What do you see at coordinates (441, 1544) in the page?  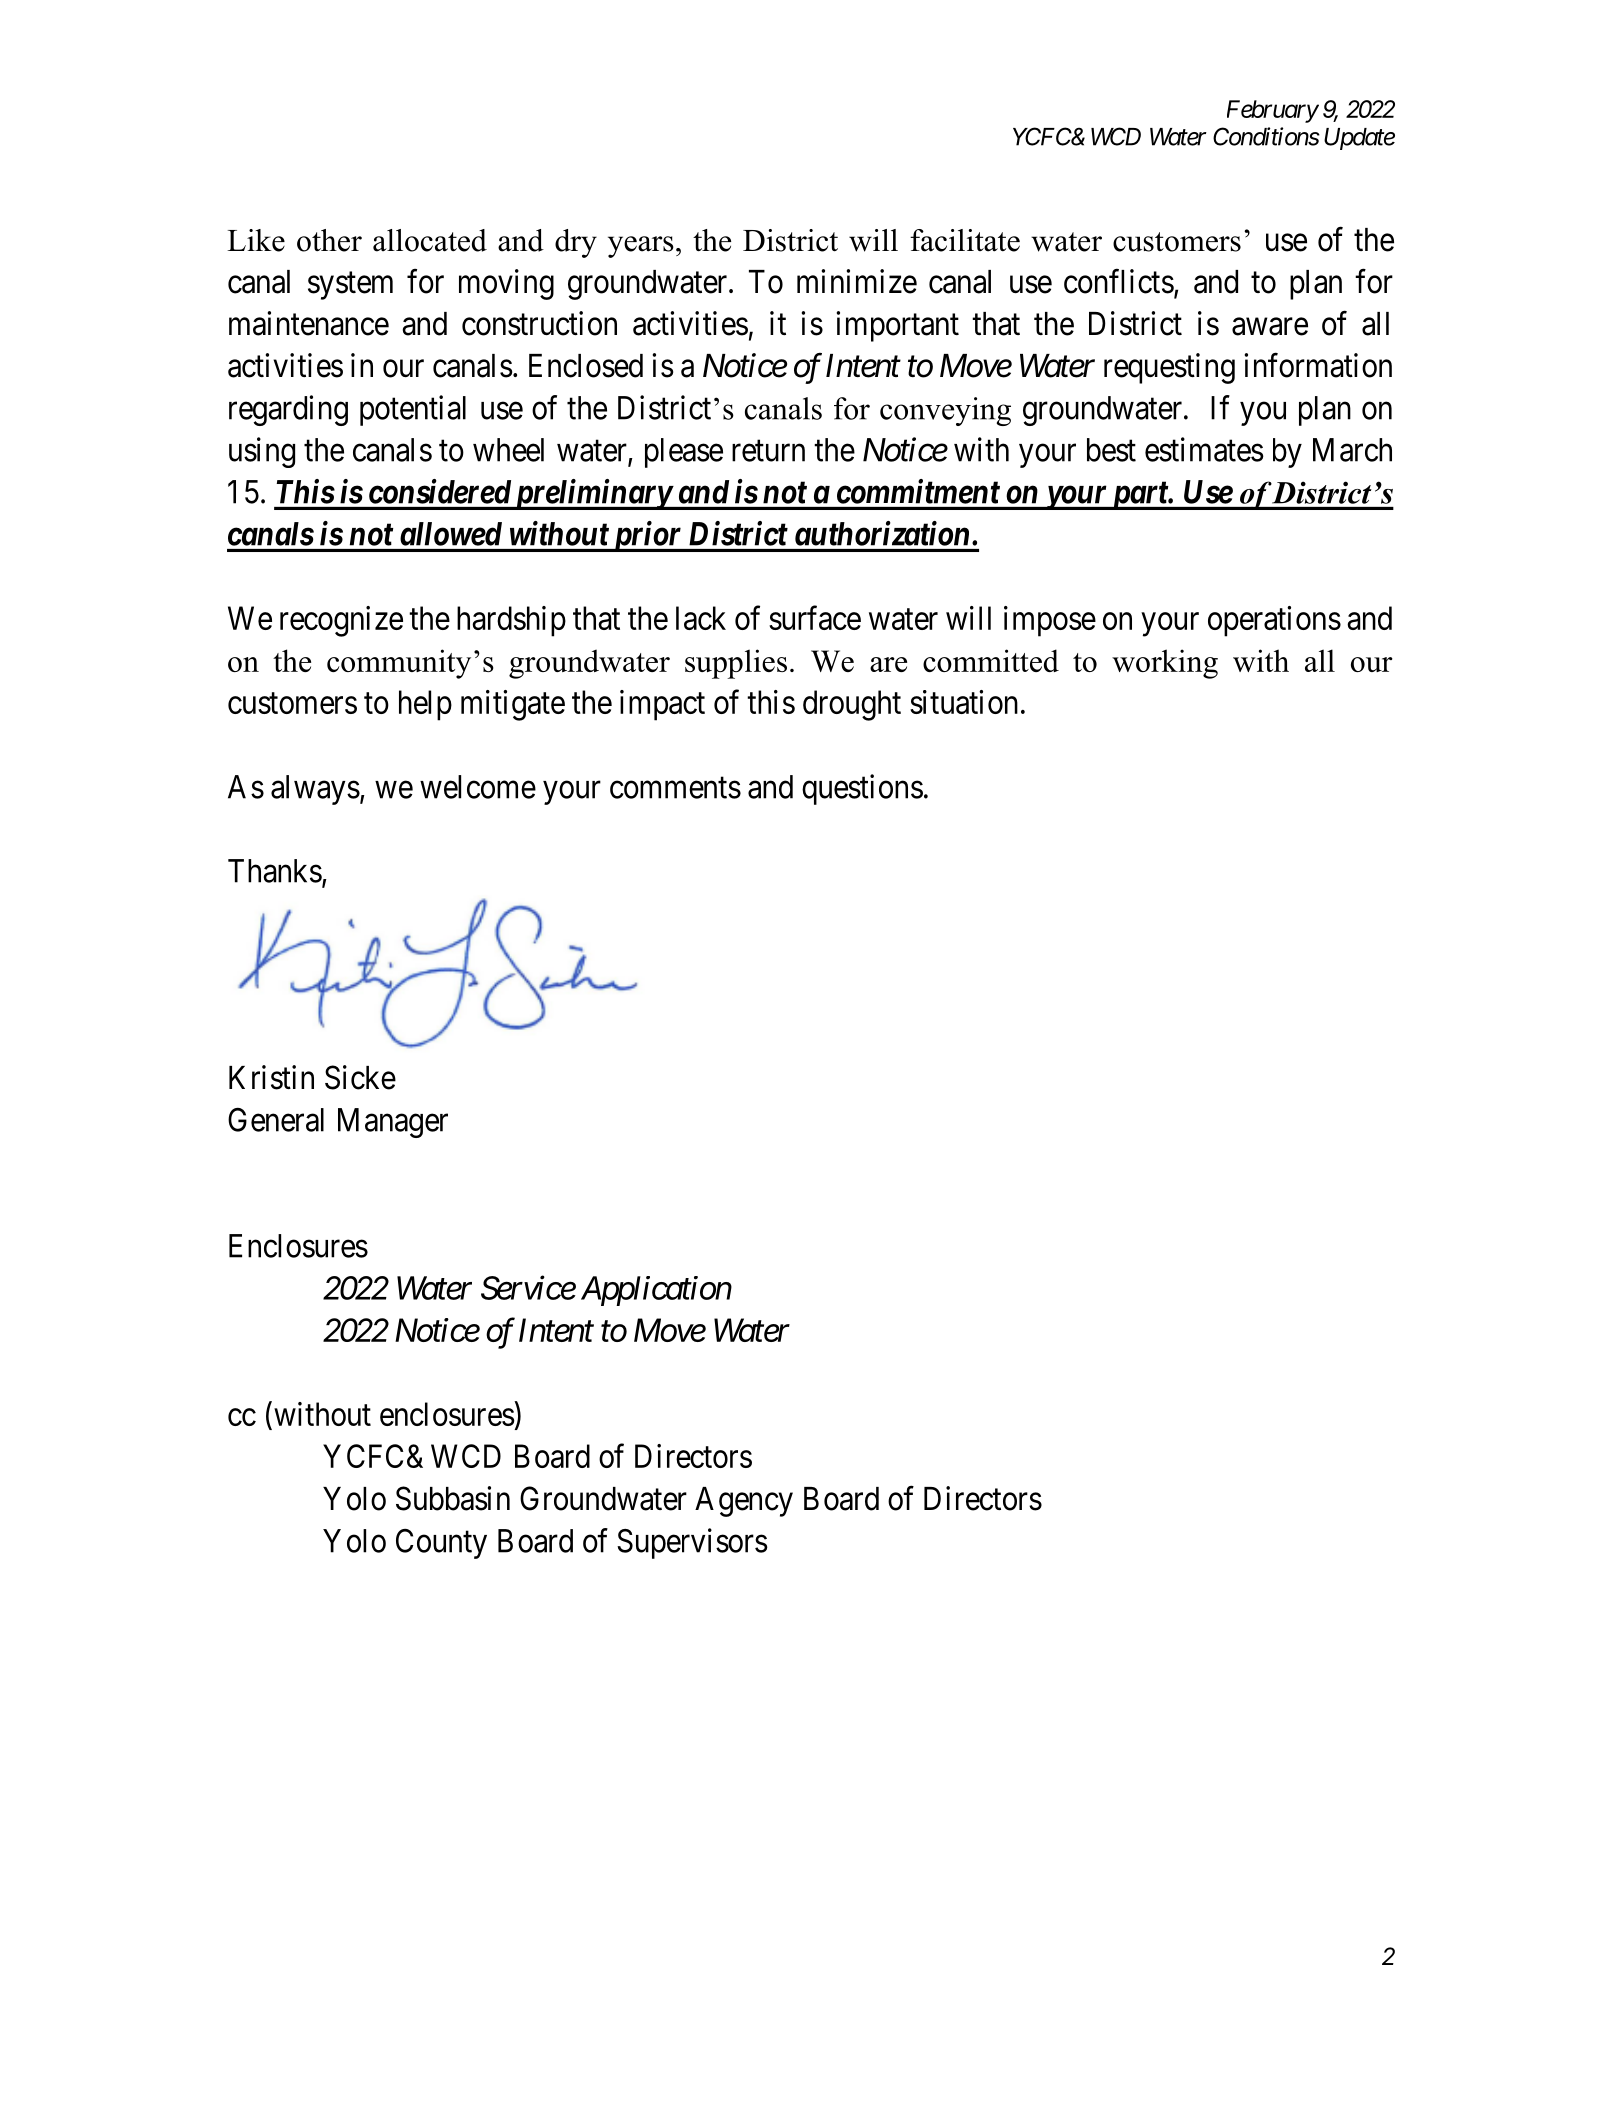 I see `County` at bounding box center [441, 1544].
